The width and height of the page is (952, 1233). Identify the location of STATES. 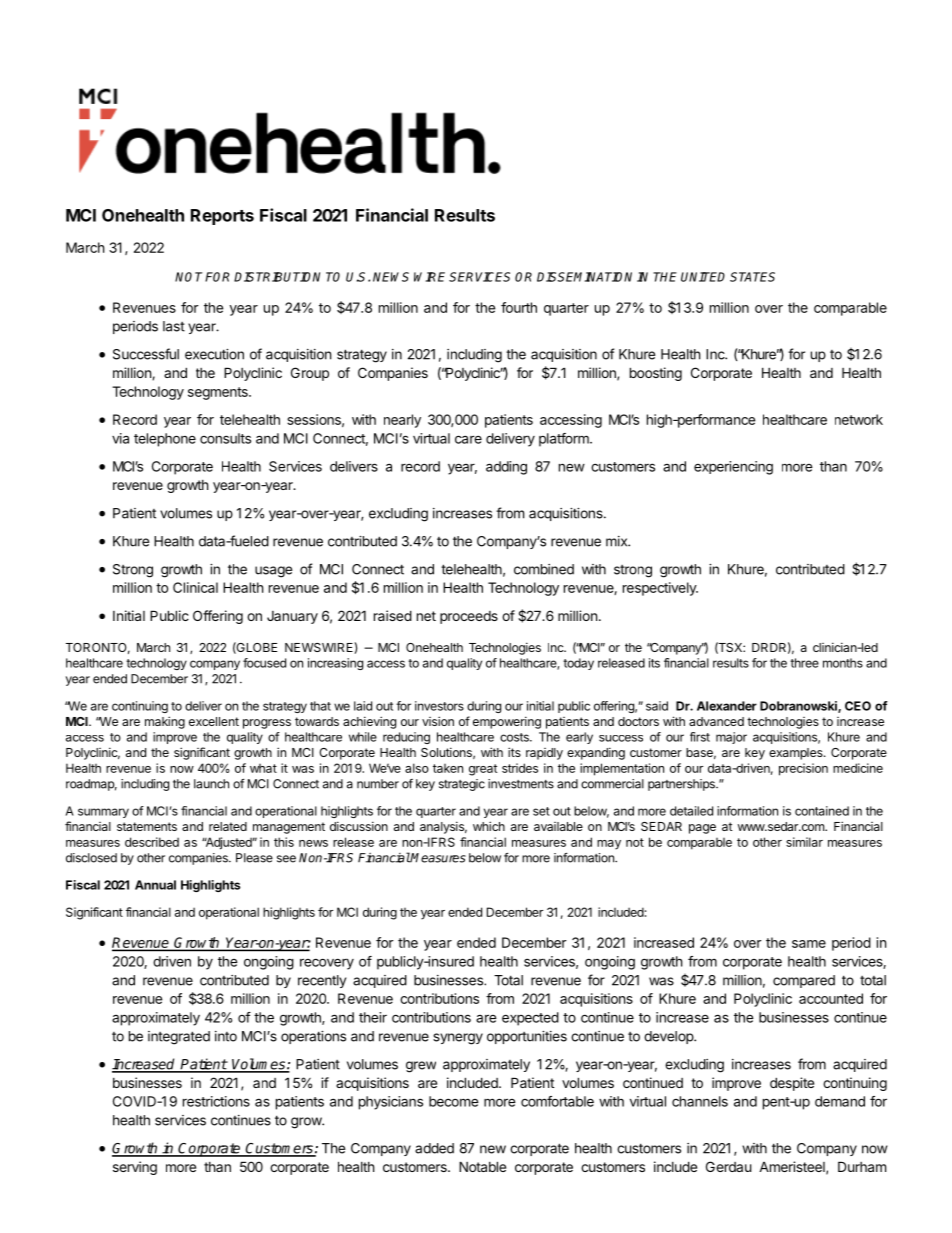
(752, 277).
